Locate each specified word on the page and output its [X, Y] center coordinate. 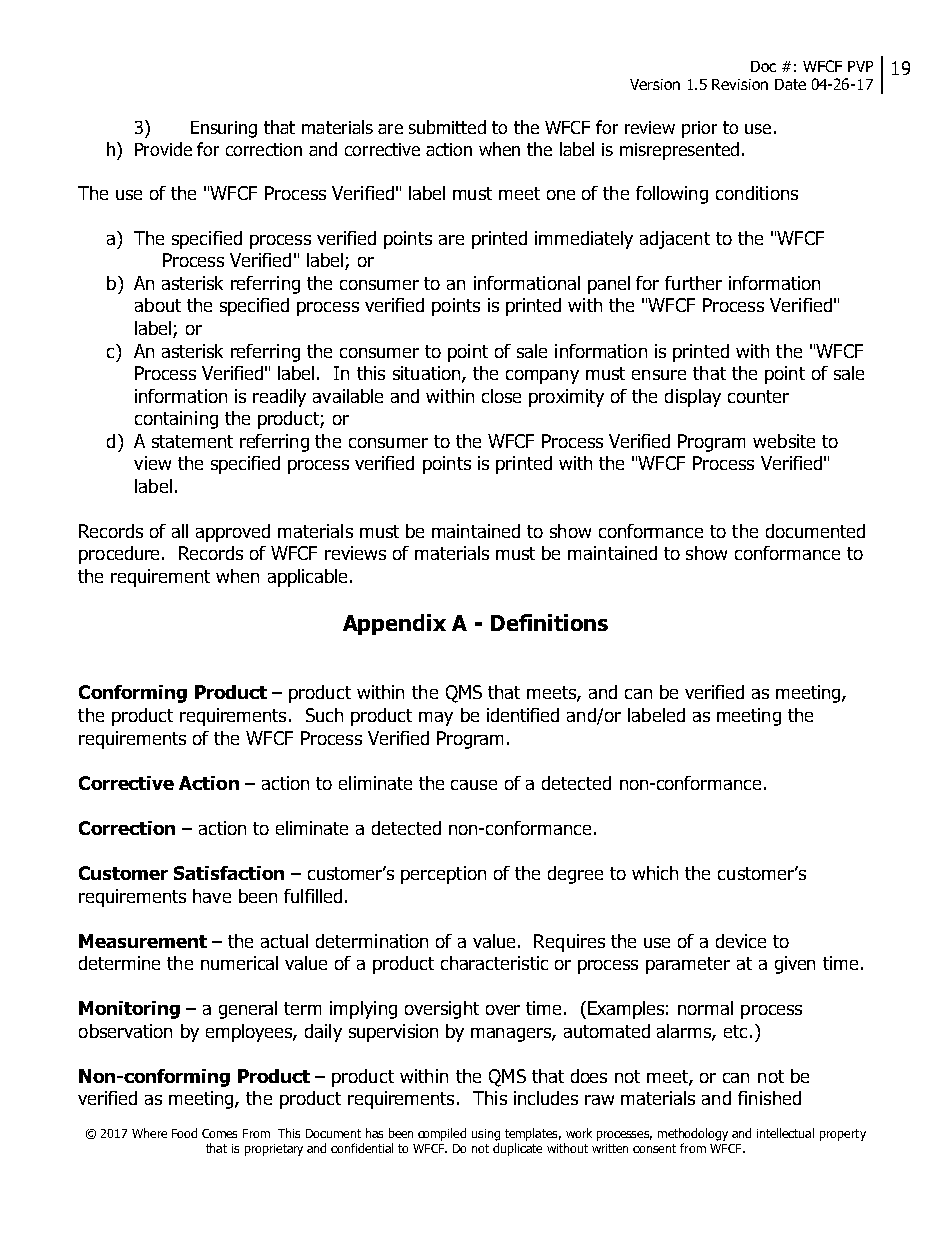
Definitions [549, 622]
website [784, 441]
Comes [219, 1133]
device [741, 941]
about [158, 305]
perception [443, 875]
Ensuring [224, 129]
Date [790, 84]
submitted [447, 127]
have [212, 896]
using [486, 1135]
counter [758, 396]
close [501, 396]
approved [233, 533]
